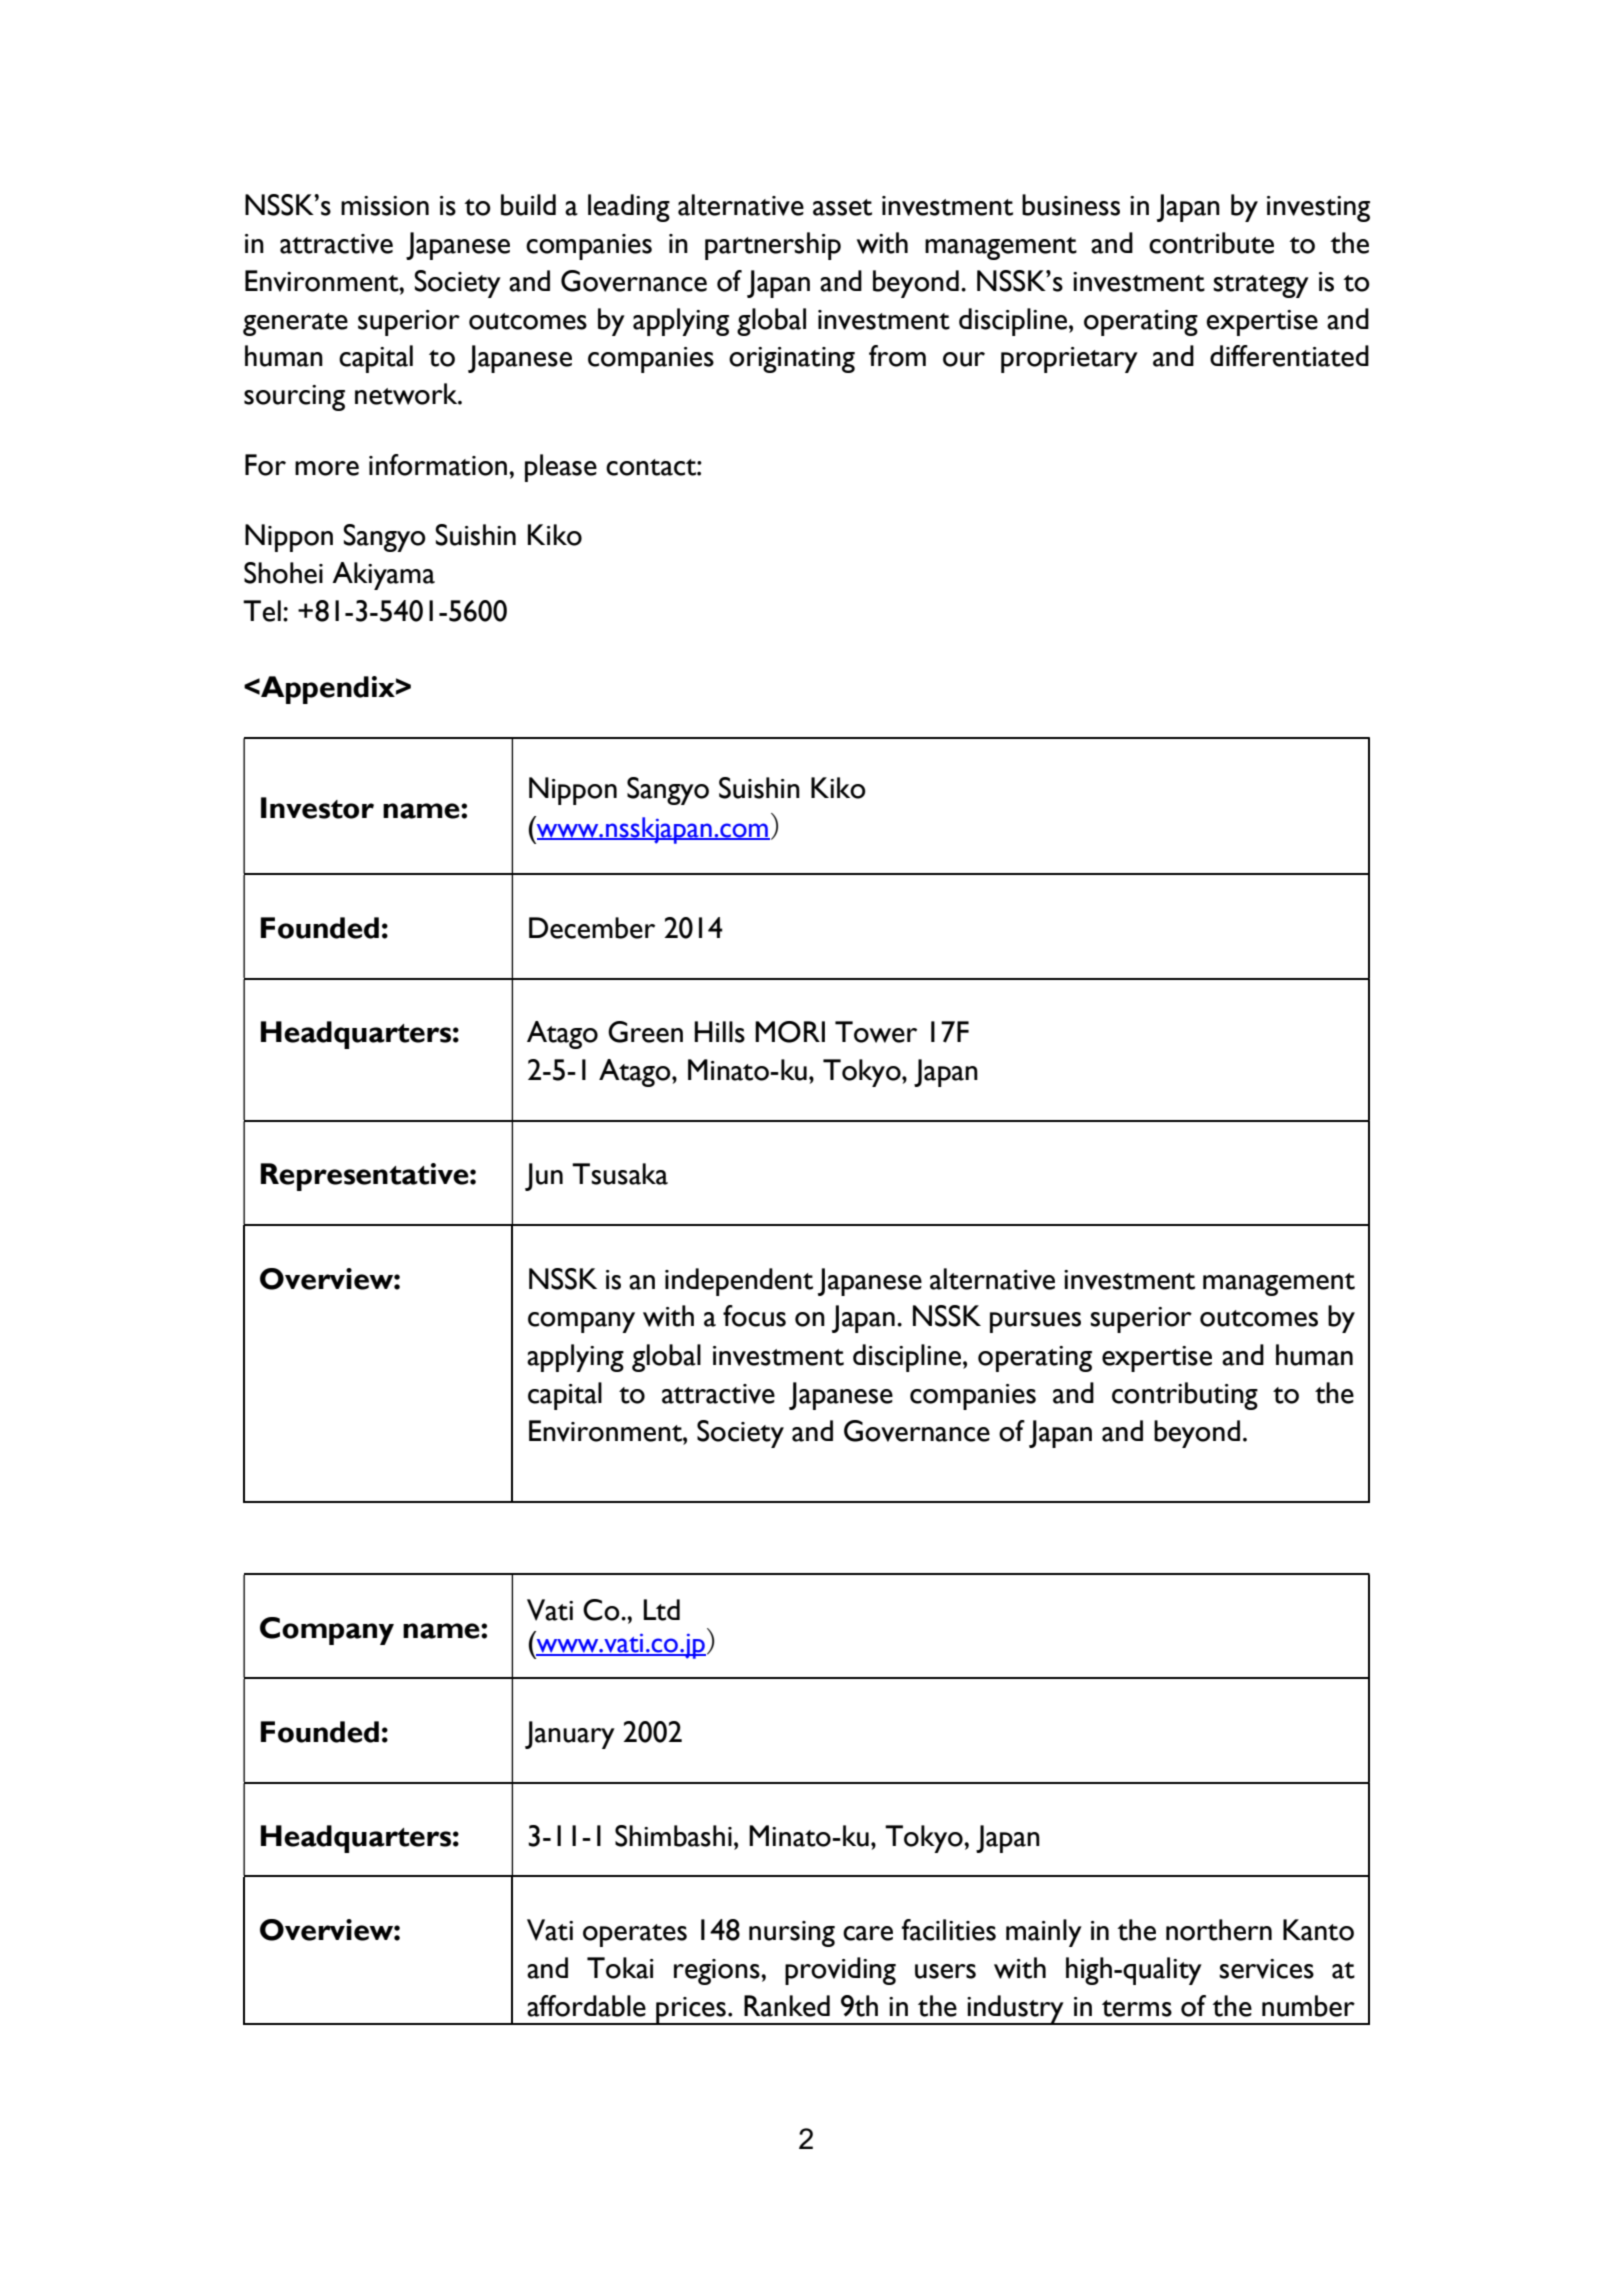  I want to click on affordable, so click(586, 2006).
